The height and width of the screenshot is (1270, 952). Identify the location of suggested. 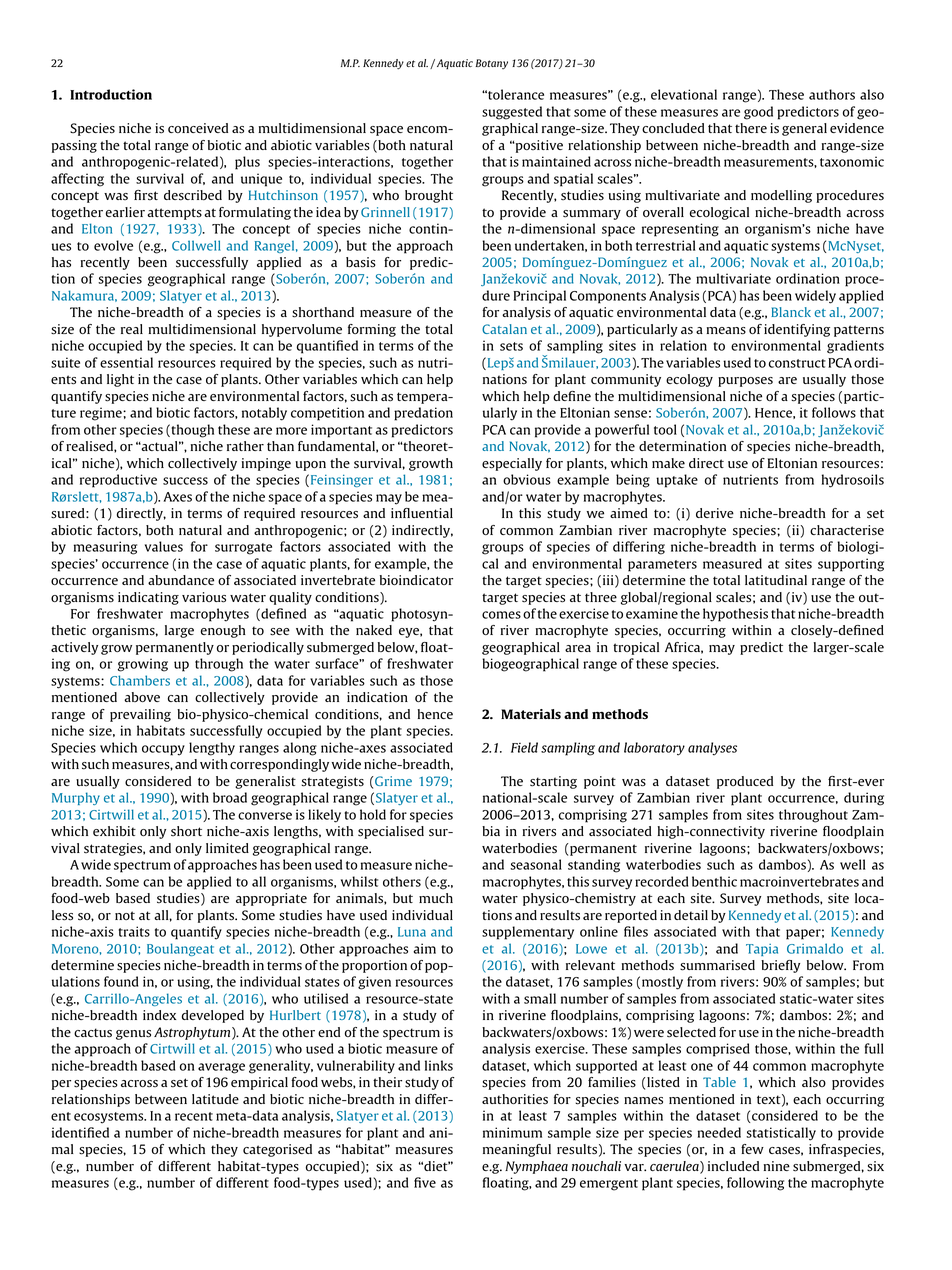
(512, 113).
